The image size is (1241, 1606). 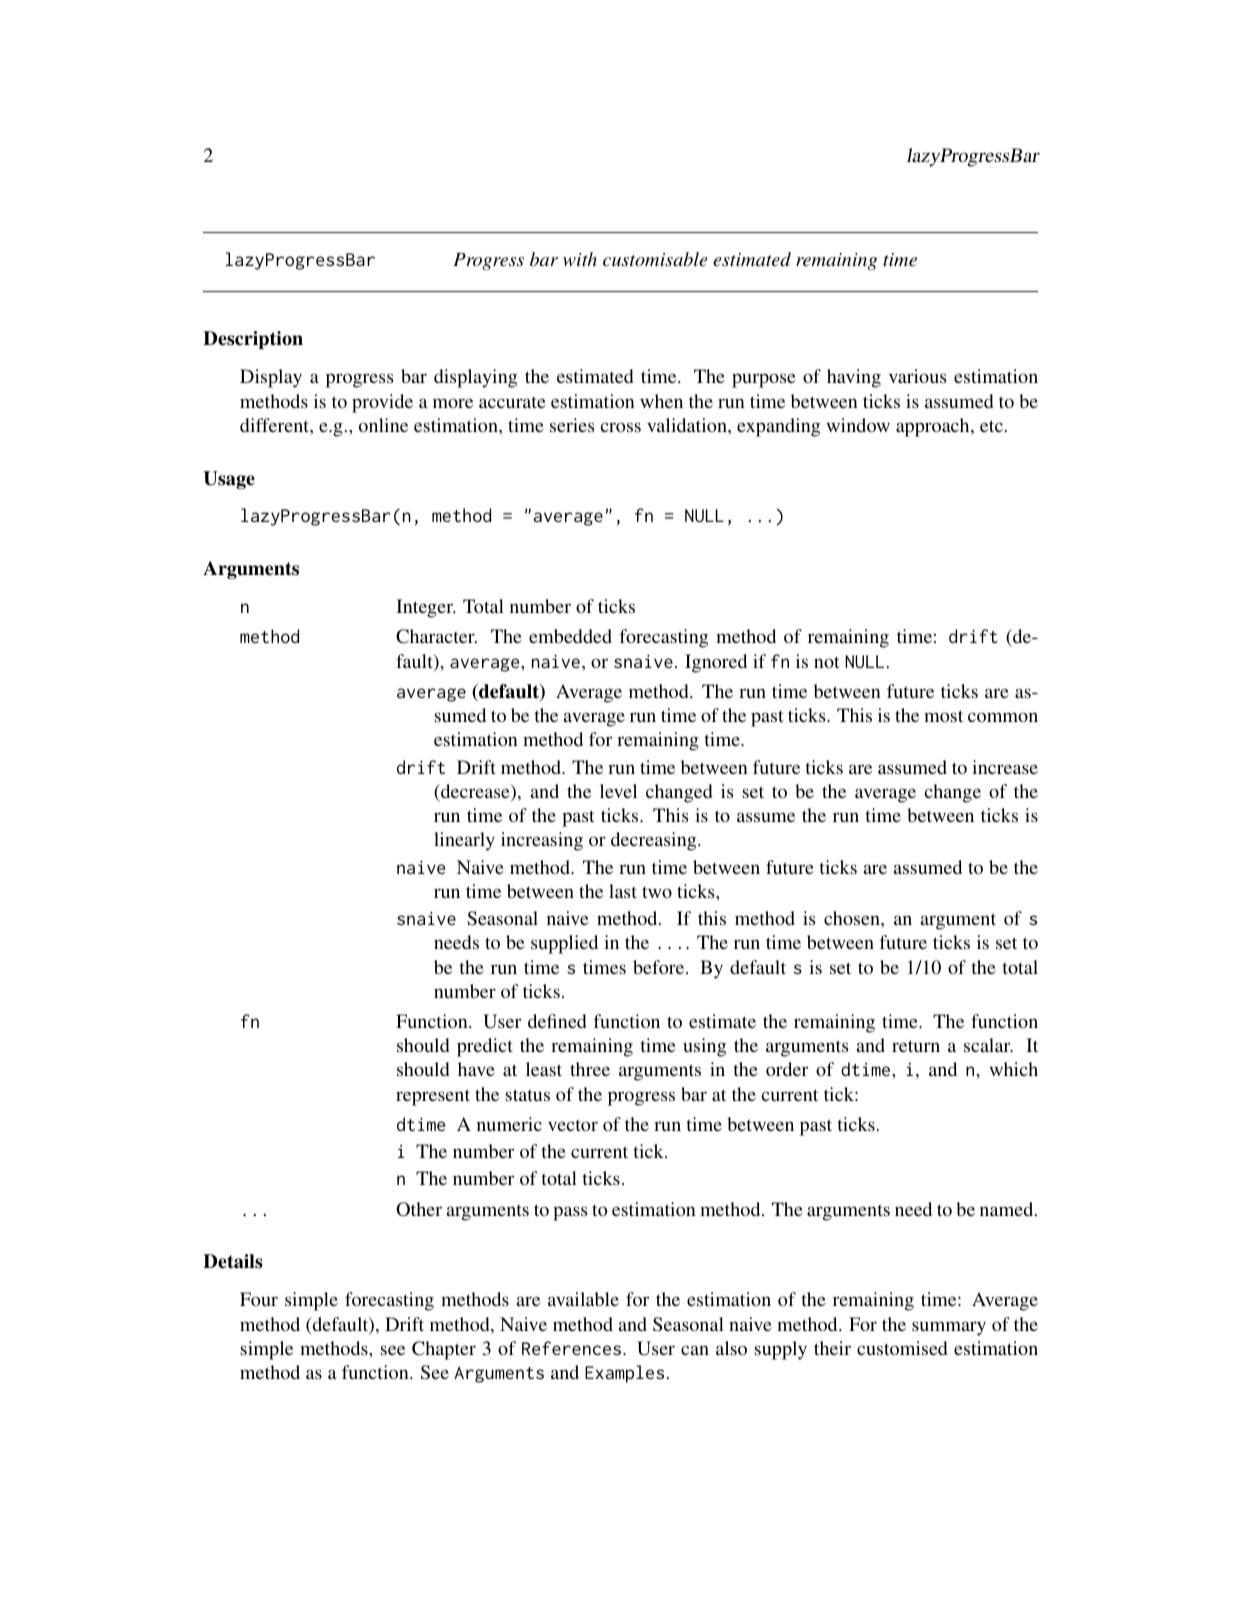 I want to click on various, so click(x=918, y=376).
